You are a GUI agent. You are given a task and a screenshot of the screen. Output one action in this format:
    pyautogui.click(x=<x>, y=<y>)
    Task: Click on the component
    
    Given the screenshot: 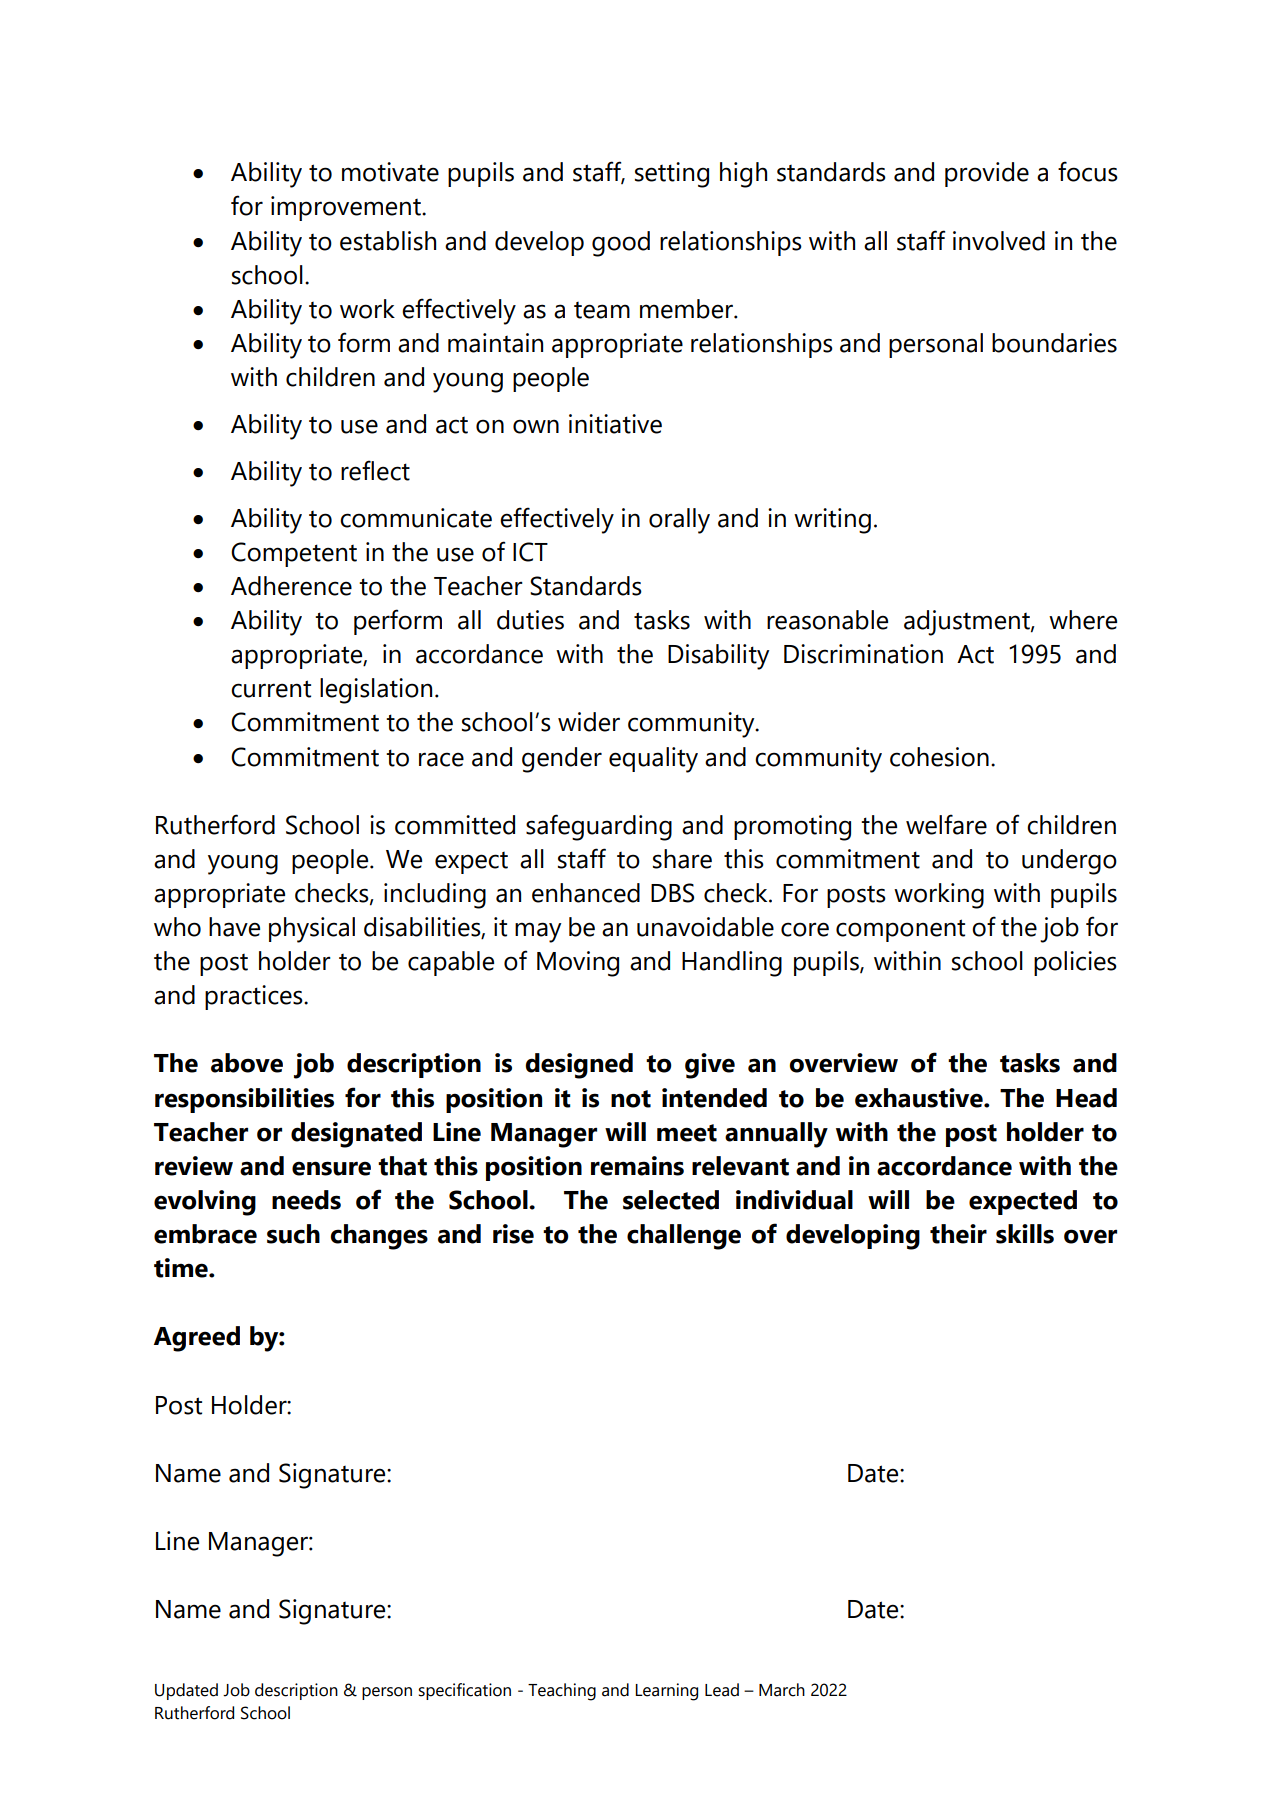 What is the action you would take?
    pyautogui.click(x=900, y=930)
